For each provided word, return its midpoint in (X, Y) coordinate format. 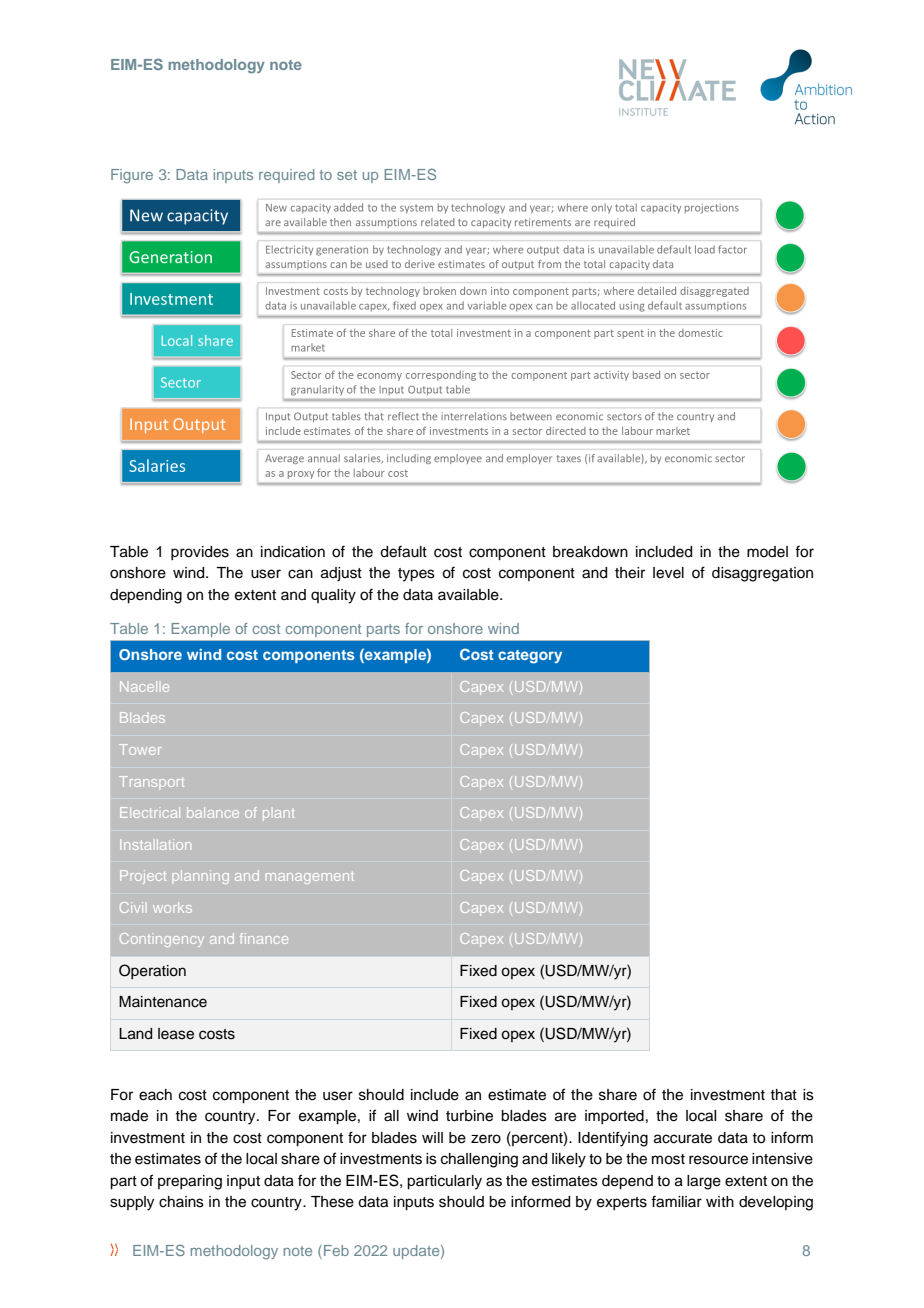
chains (181, 1202)
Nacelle (144, 686)
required (287, 176)
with (720, 1201)
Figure (132, 176)
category (530, 657)
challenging (479, 1160)
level (668, 573)
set (347, 175)
